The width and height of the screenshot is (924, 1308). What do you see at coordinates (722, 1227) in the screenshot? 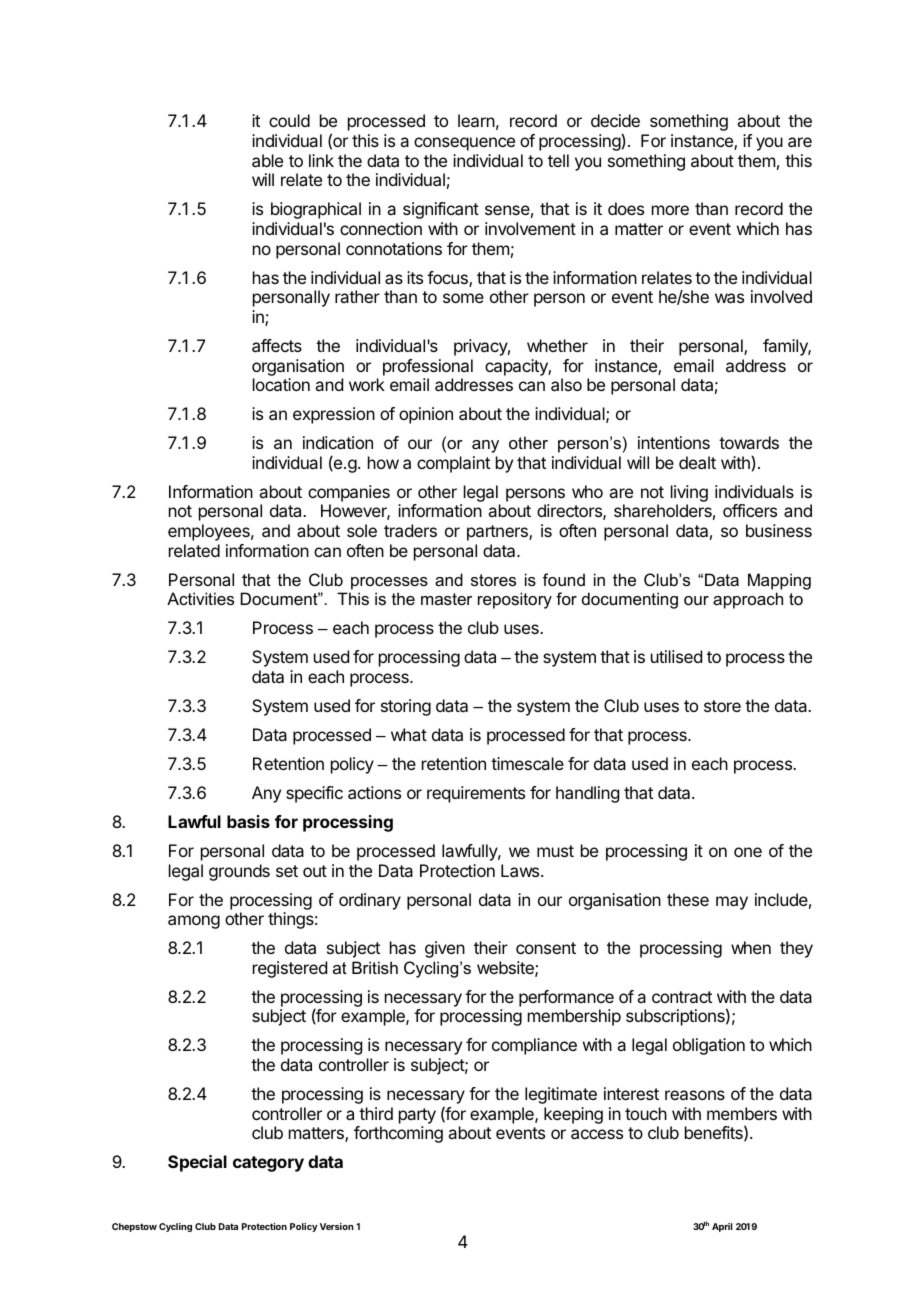
I see `April` at bounding box center [722, 1227].
